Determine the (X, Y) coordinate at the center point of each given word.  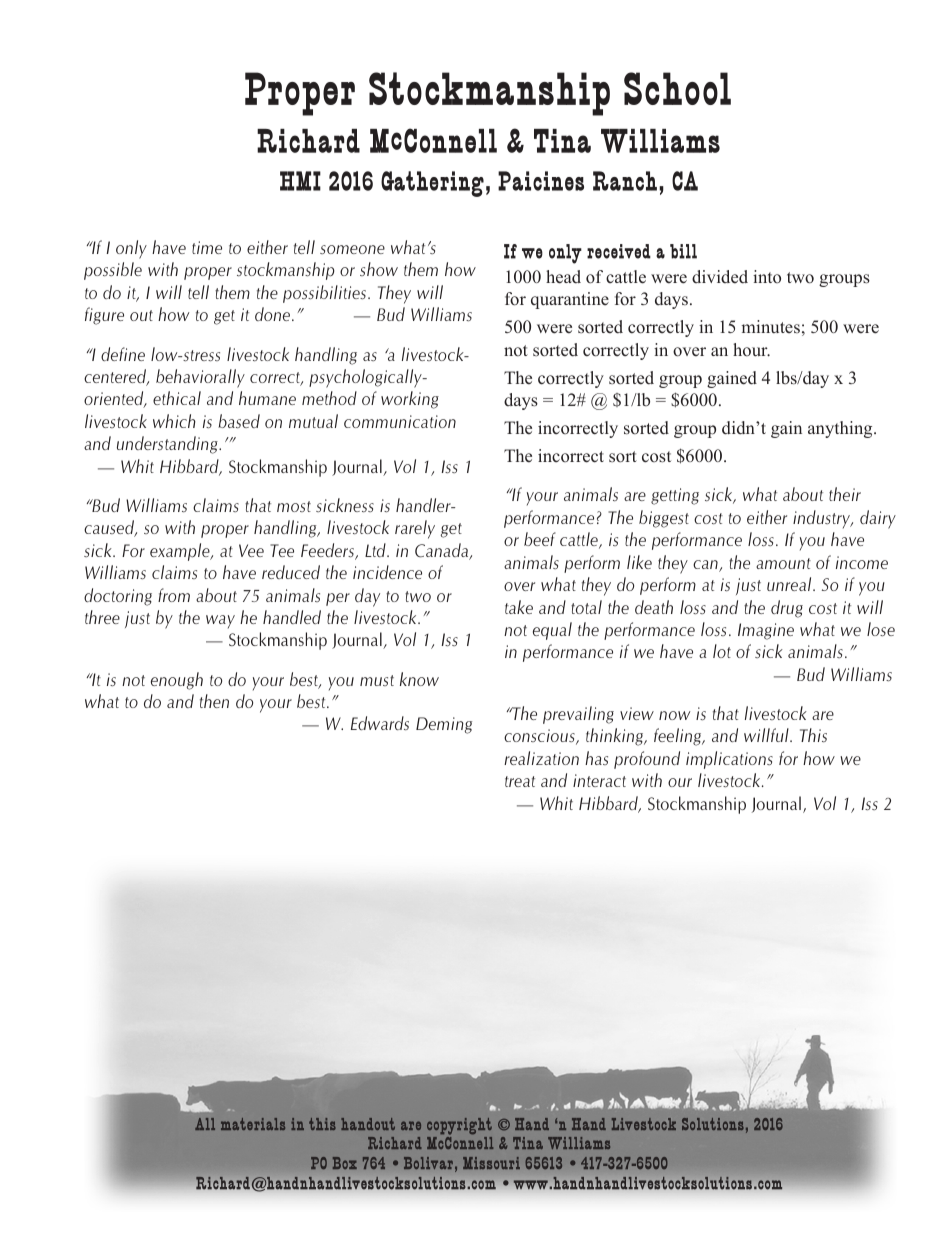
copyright (459, 1128)
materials (253, 1124)
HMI (300, 181)
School (677, 88)
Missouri (491, 1163)
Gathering (432, 184)
